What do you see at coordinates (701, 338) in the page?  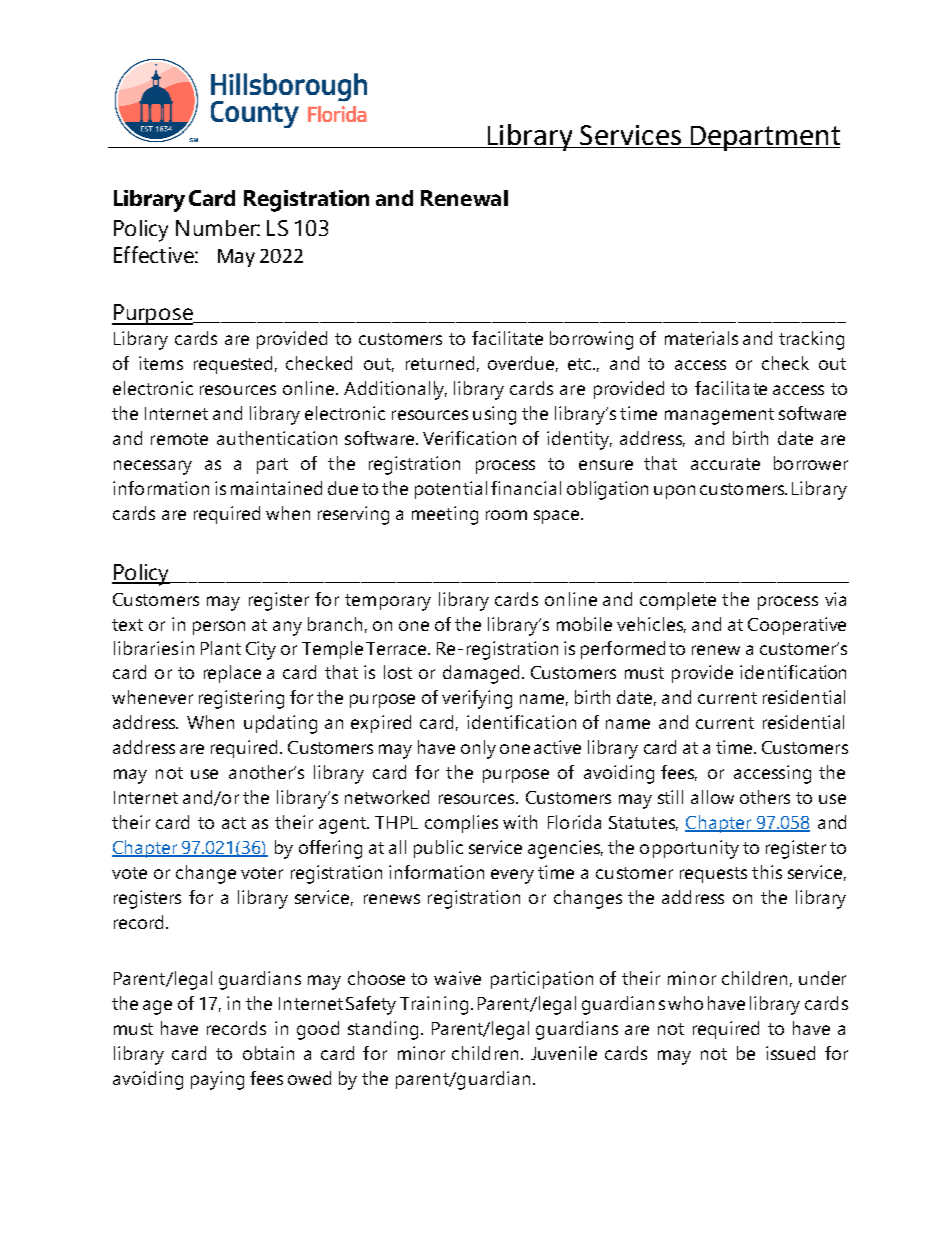 I see `materials` at bounding box center [701, 338].
